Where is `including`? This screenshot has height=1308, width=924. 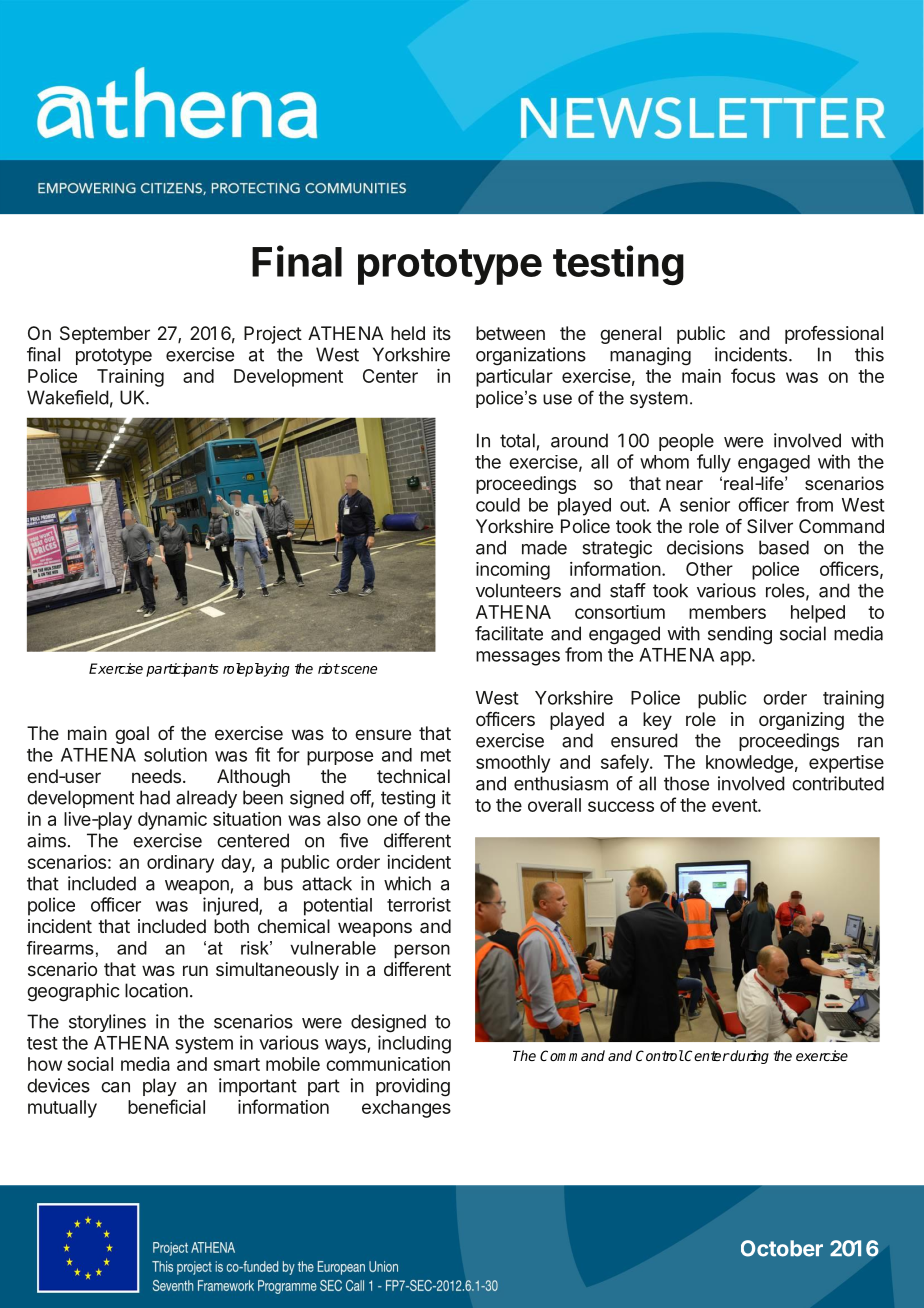
including is located at coordinates (414, 1044).
